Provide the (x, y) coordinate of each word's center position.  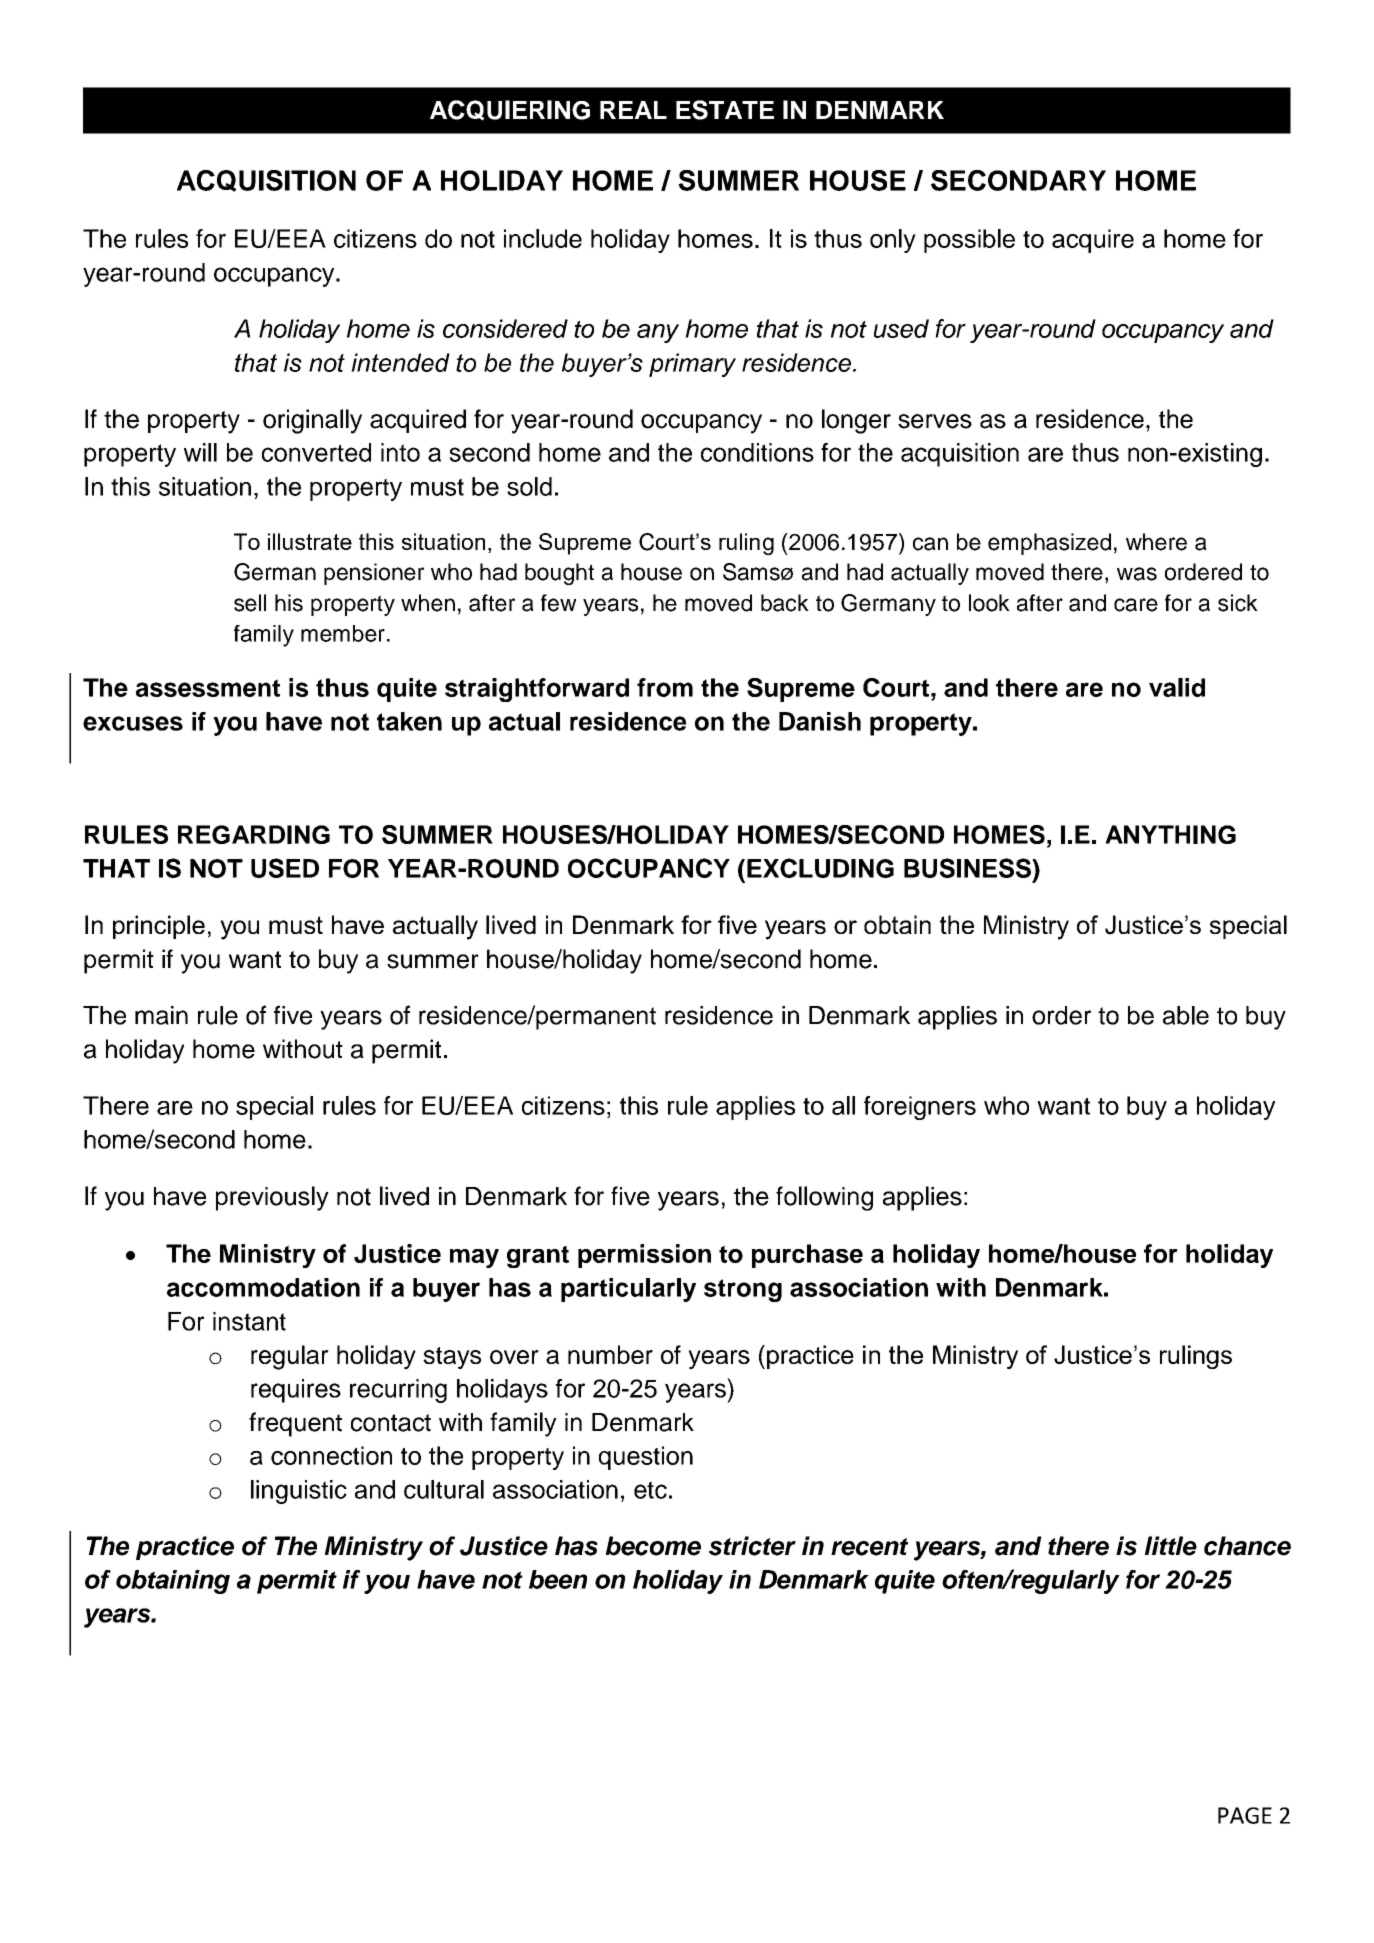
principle (159, 927)
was (1137, 574)
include (543, 238)
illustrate (310, 541)
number (610, 1354)
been (558, 1579)
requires (296, 1391)
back (785, 603)
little (1171, 1546)
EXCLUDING (820, 868)
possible (969, 241)
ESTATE (725, 110)
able (1186, 1015)
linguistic (299, 1492)
